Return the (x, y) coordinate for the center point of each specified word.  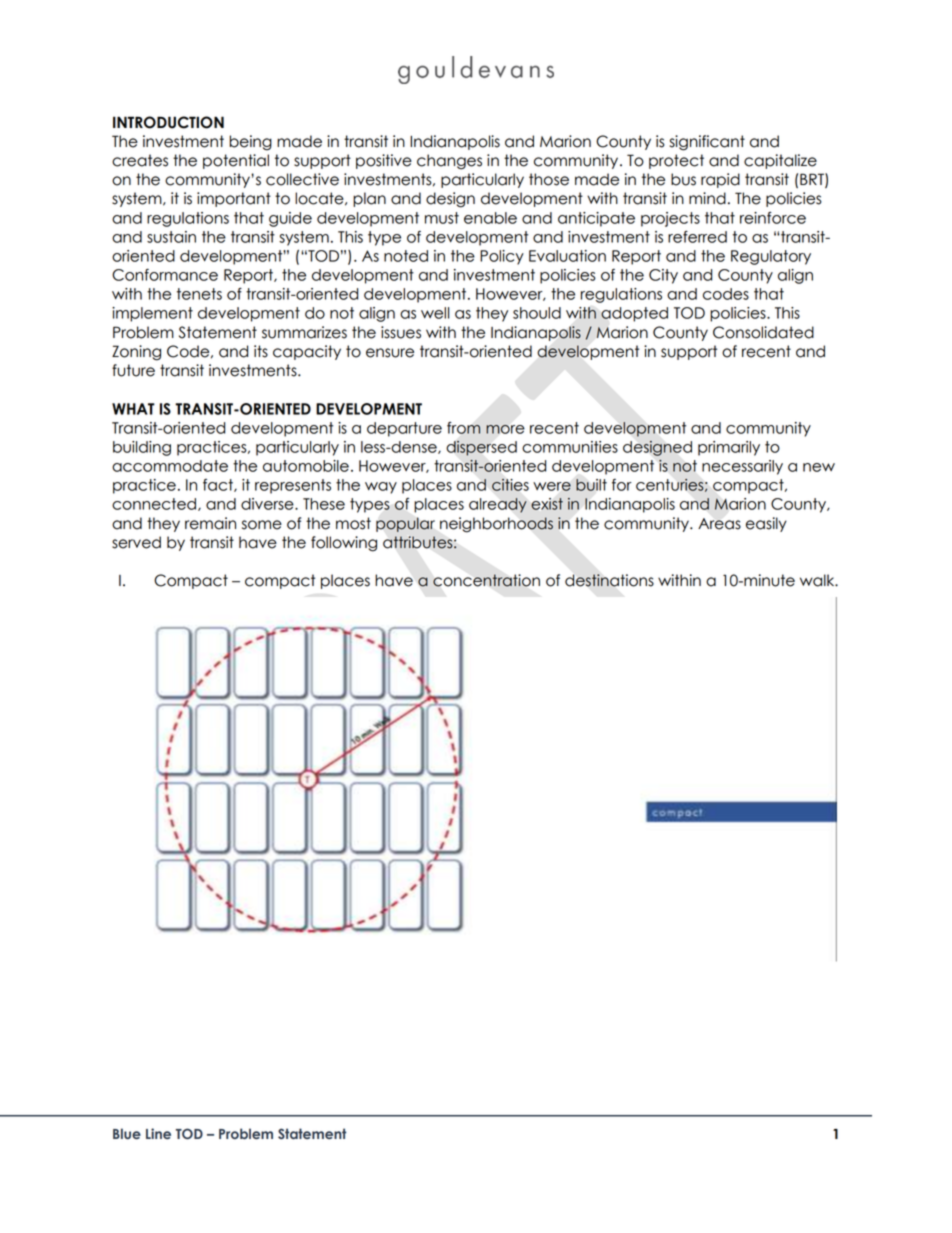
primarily (729, 448)
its (261, 351)
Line (158, 1133)
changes (449, 162)
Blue (127, 1133)
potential (236, 161)
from (464, 428)
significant (707, 143)
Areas (719, 524)
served (136, 542)
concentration (486, 580)
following (344, 544)
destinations (609, 580)
